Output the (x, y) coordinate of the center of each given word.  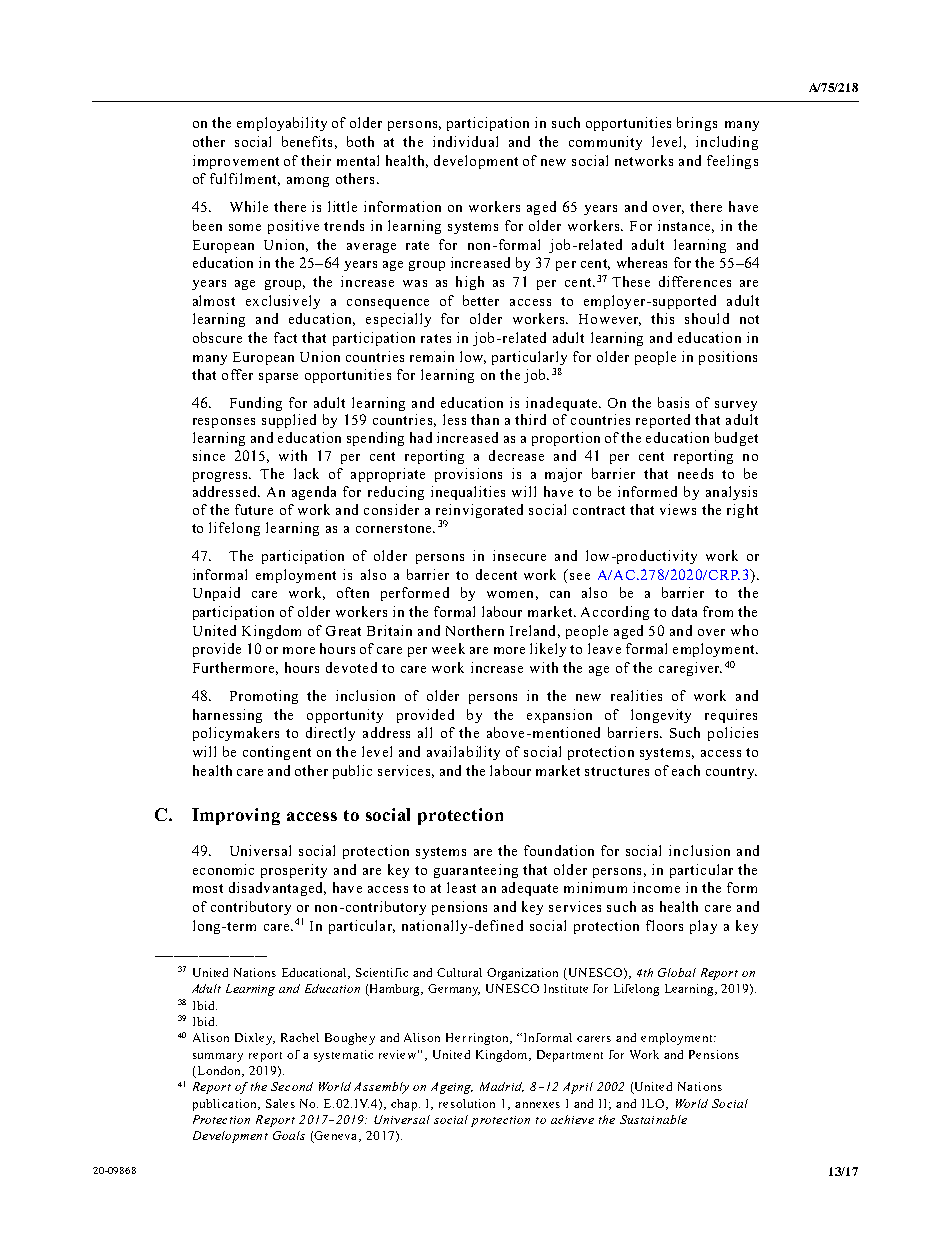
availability (463, 753)
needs (695, 473)
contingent (277, 753)
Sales (280, 1103)
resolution (467, 1103)
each (686, 770)
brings (697, 124)
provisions (468, 475)
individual (465, 141)
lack (306, 473)
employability (282, 124)
